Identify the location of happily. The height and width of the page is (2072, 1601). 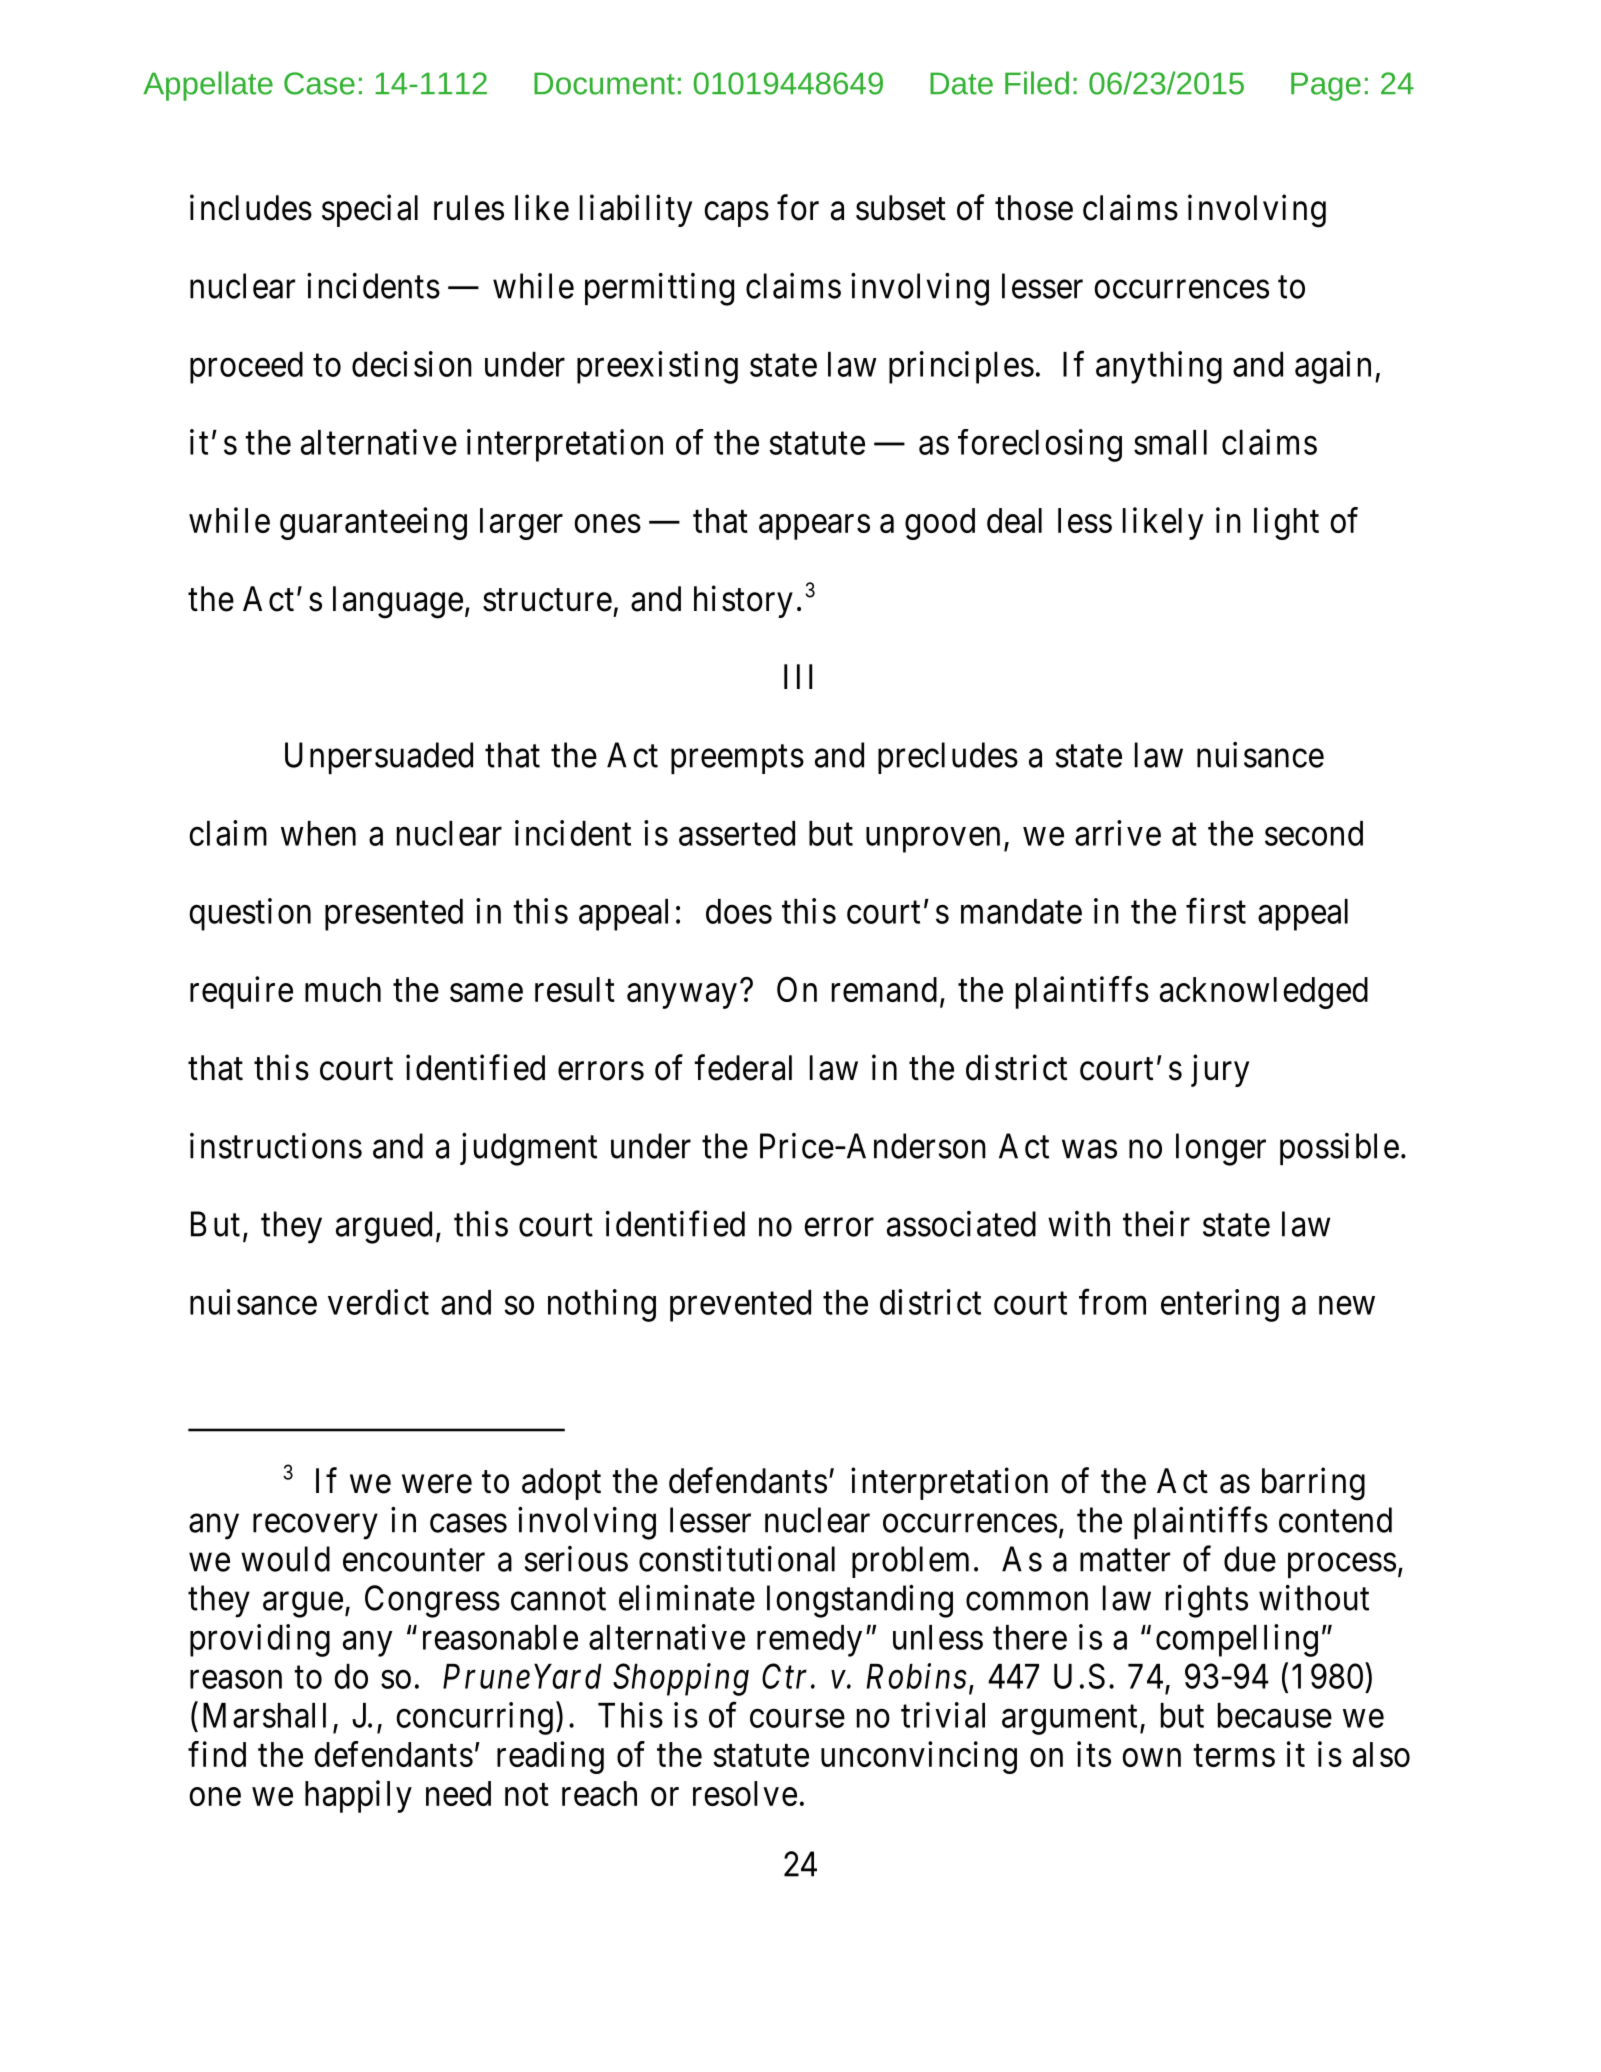
(358, 1796).
